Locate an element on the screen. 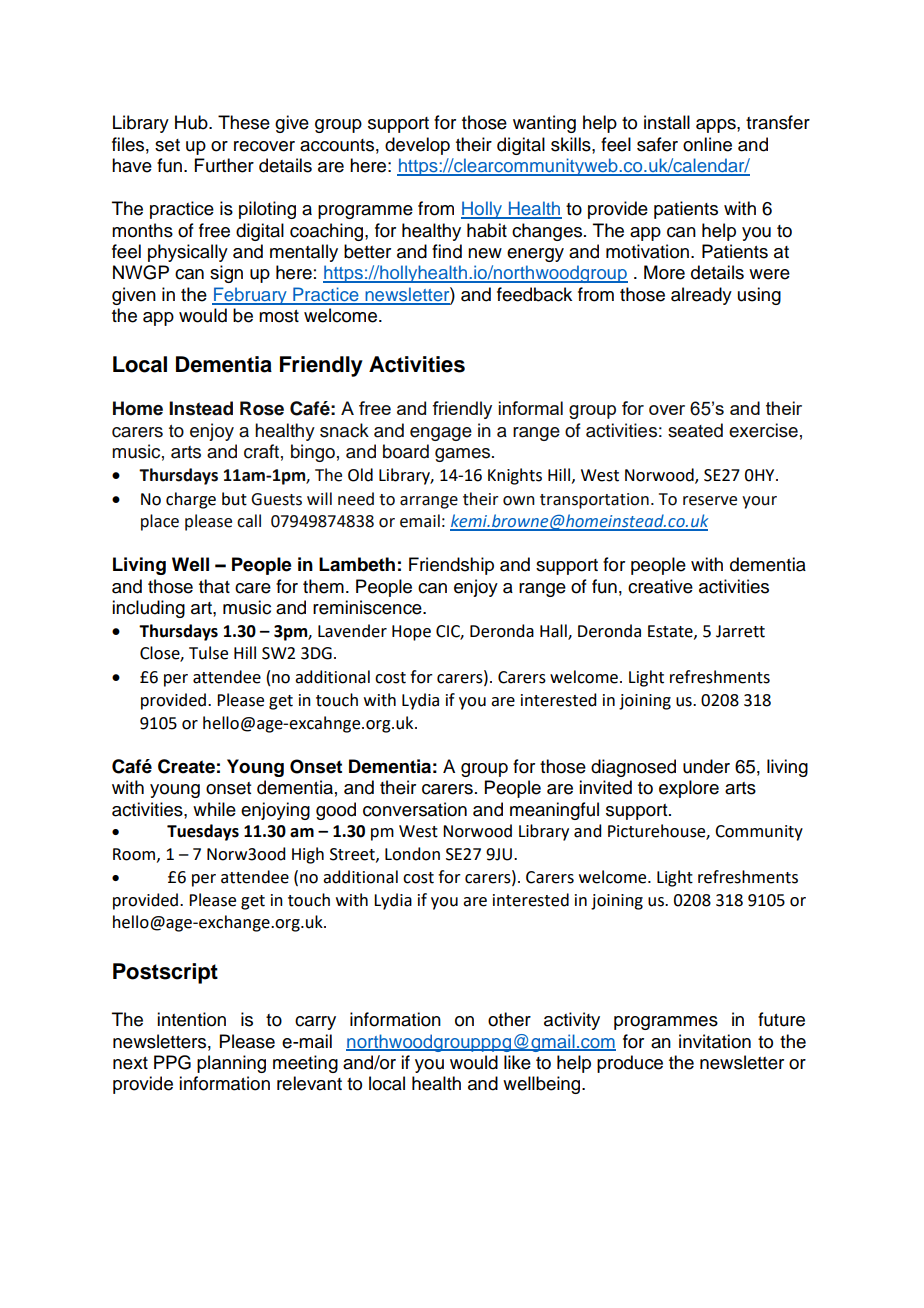 Image resolution: width=924 pixels, height=1308 pixels. creative is located at coordinates (660, 586).
